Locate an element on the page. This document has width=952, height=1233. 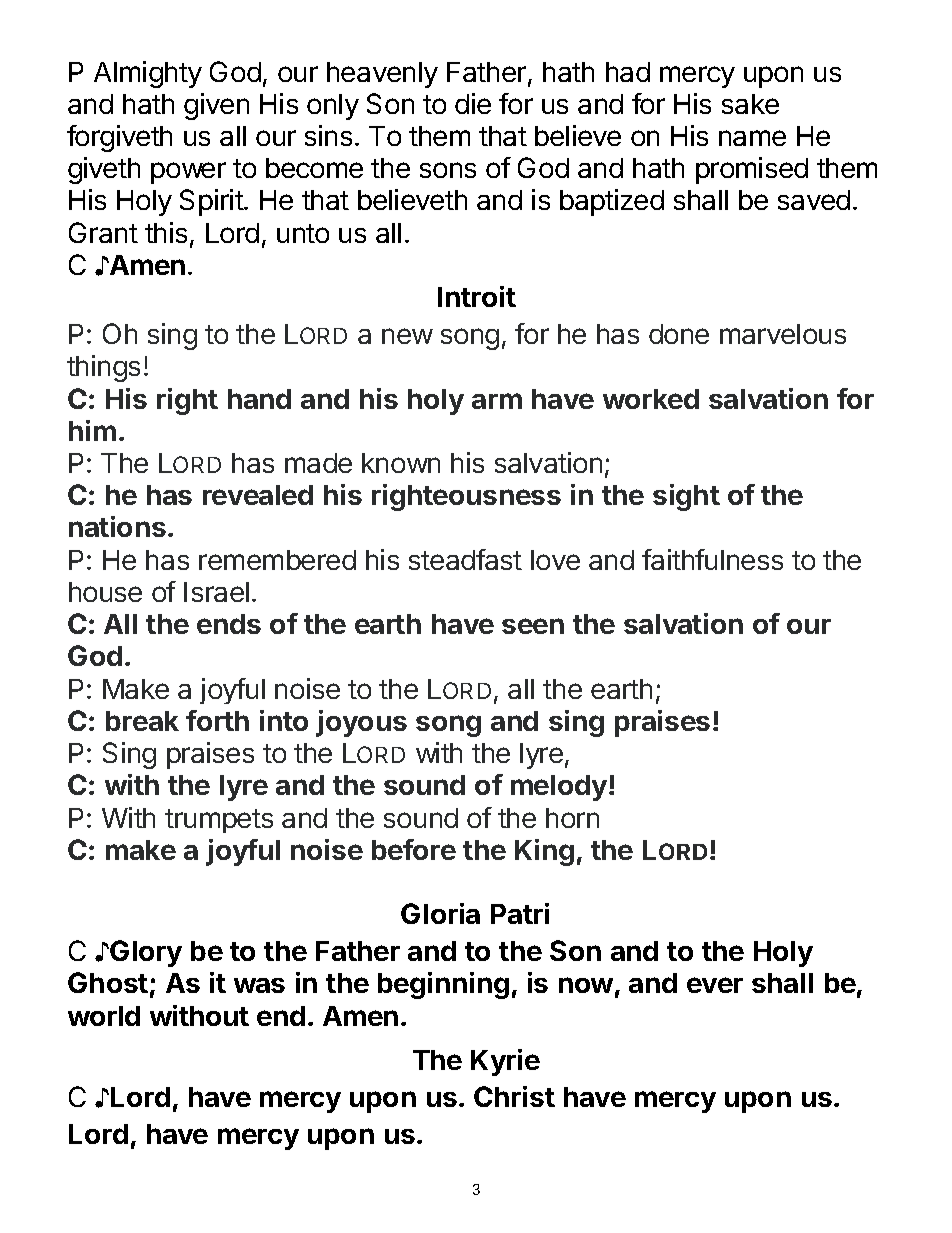
die is located at coordinates (473, 103).
